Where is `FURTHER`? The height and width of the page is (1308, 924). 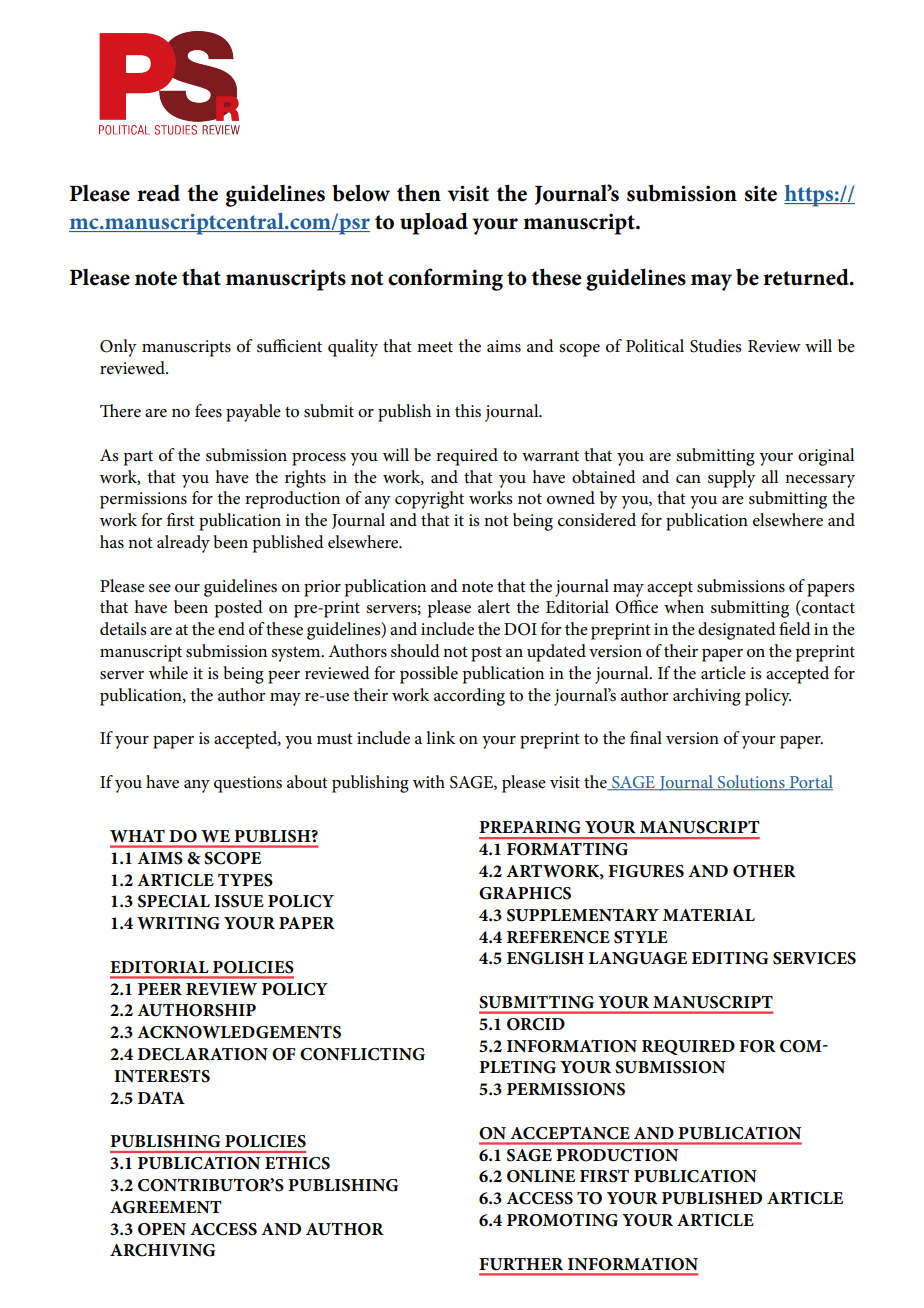 FURTHER is located at coordinates (521, 1264).
